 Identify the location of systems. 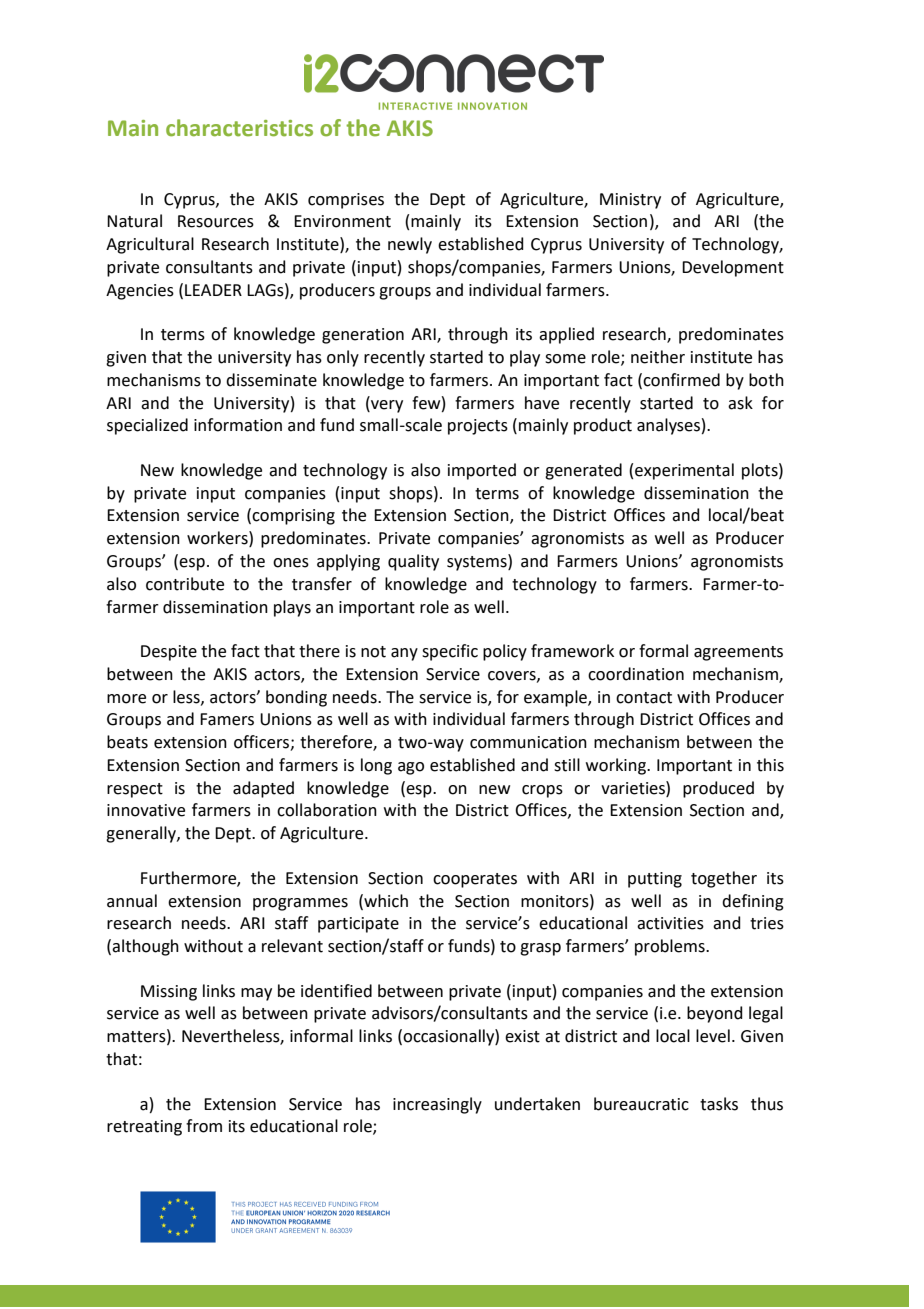
(478, 562).
